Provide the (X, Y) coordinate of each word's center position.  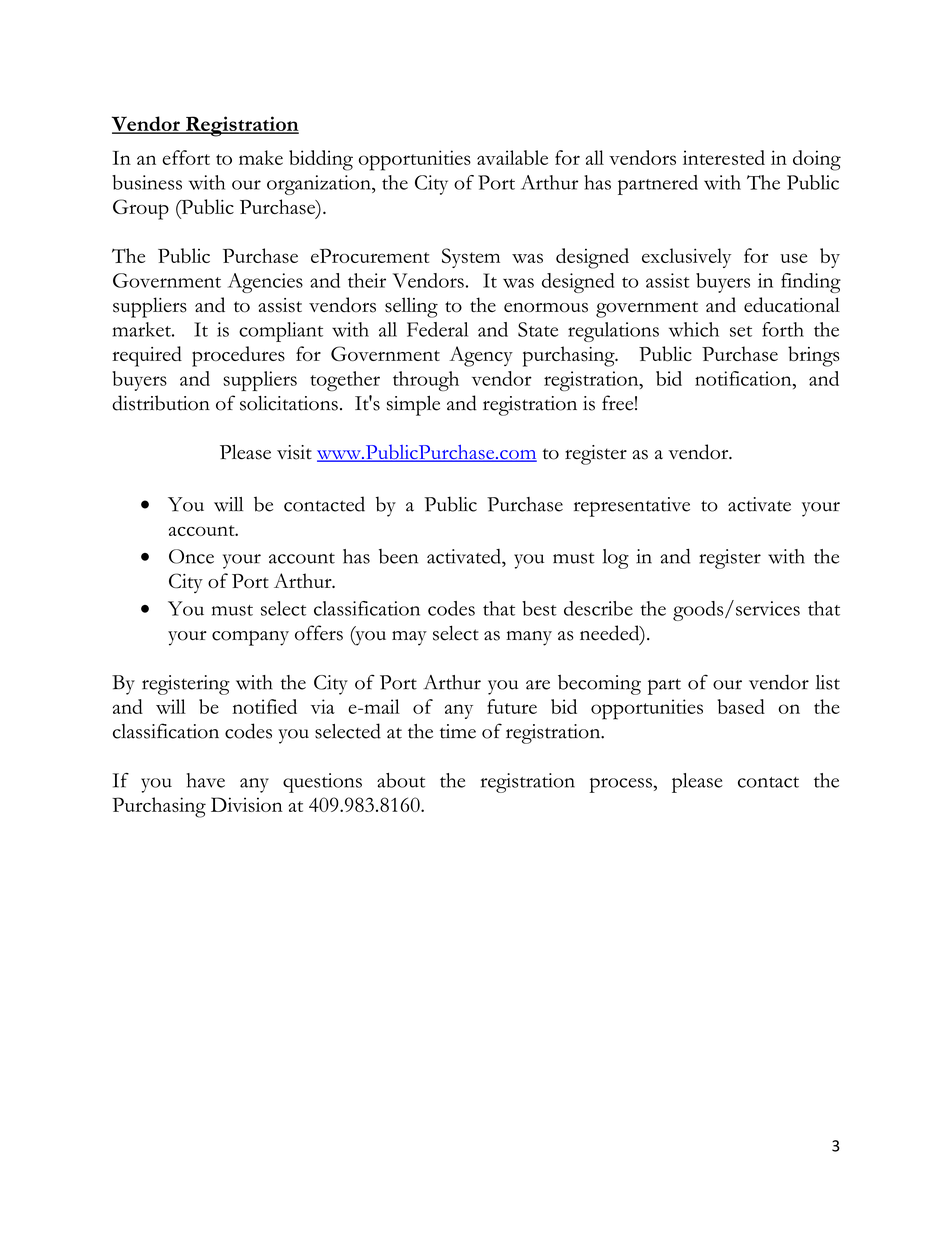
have (206, 780)
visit (294, 452)
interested (724, 157)
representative (632, 507)
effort (186, 157)
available (512, 157)
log (616, 559)
